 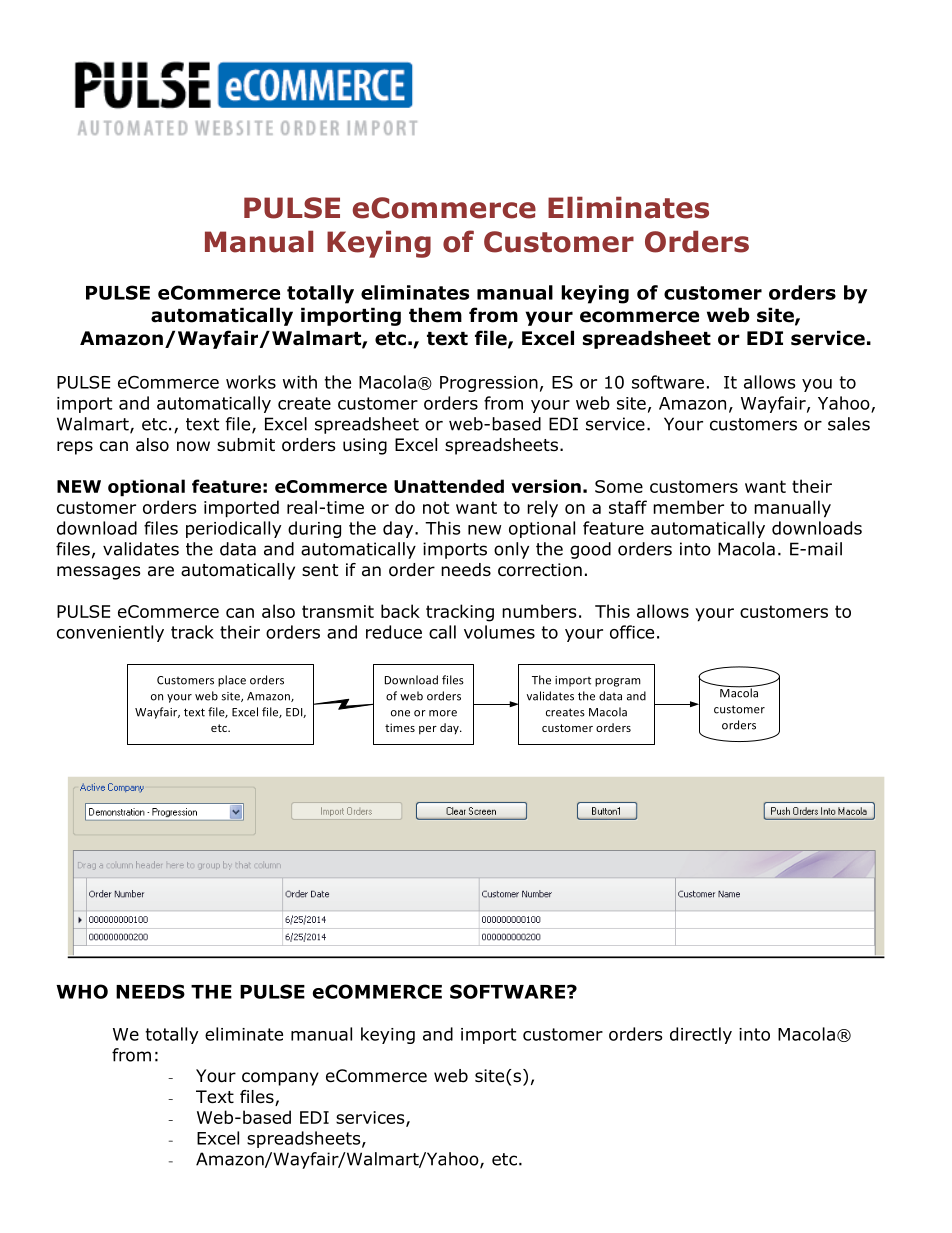 What do you see at coordinates (82, 991) in the screenshot?
I see `WHO` at bounding box center [82, 991].
